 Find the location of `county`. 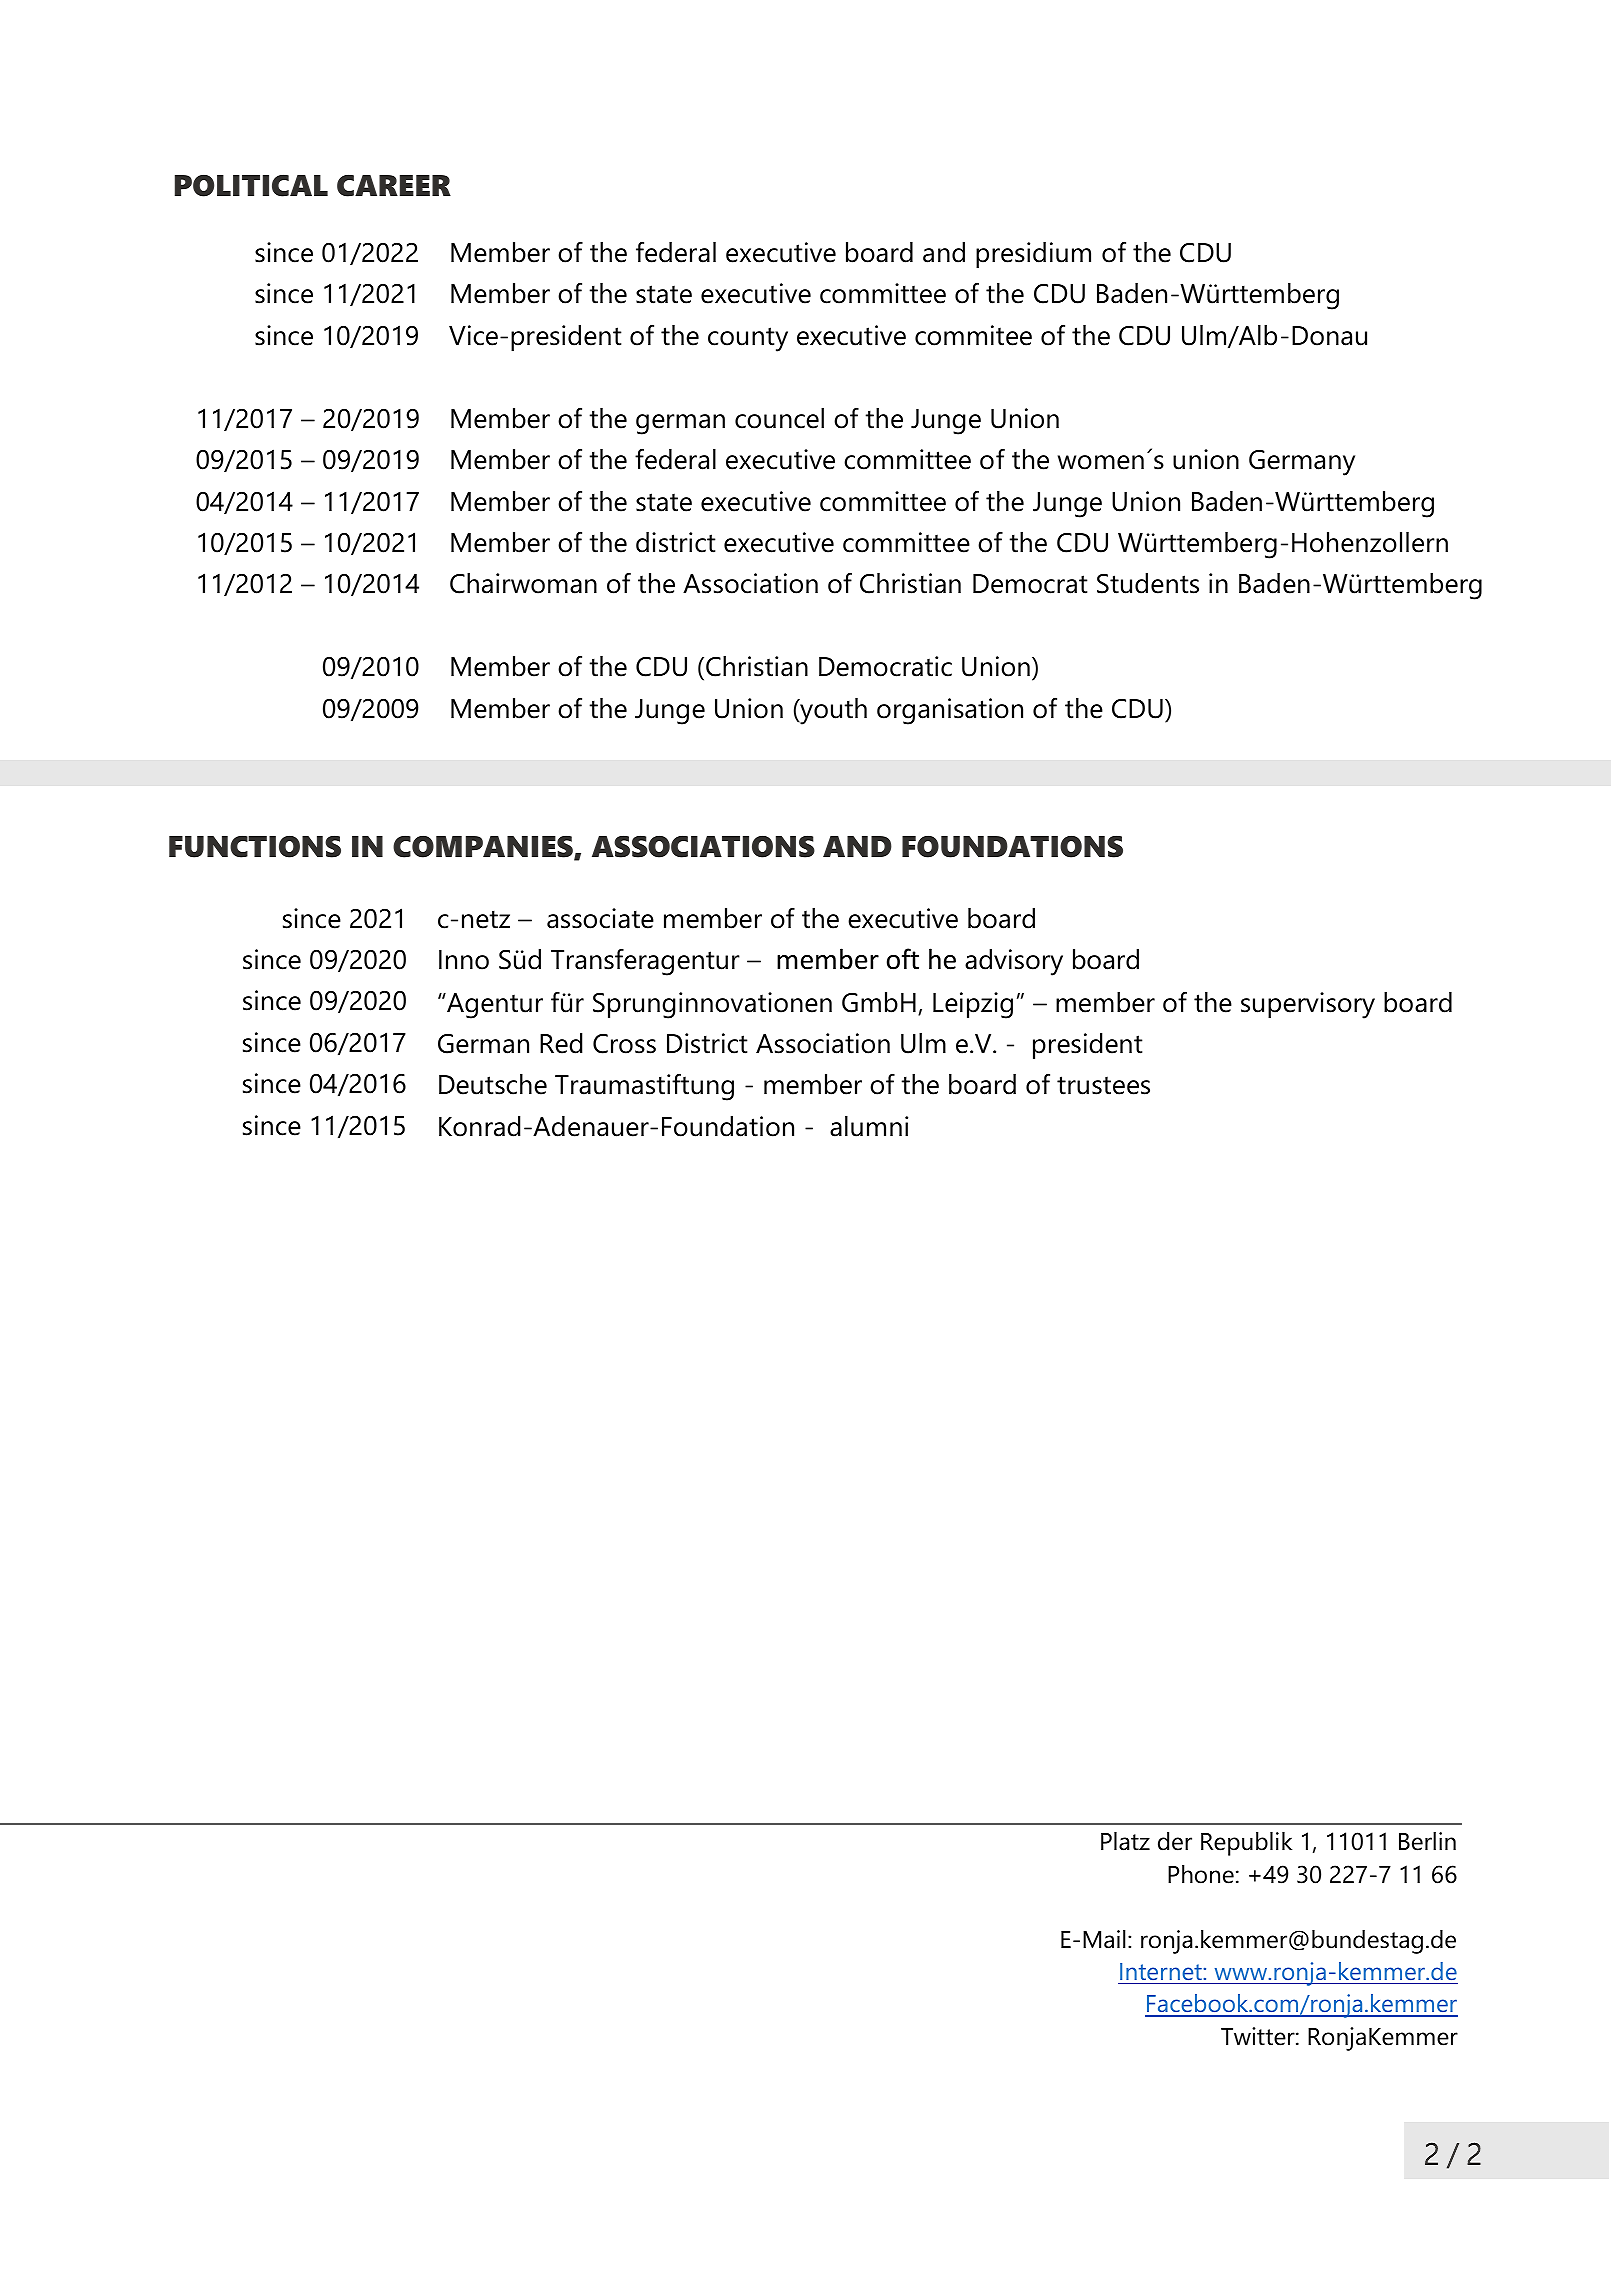

county is located at coordinates (748, 339).
